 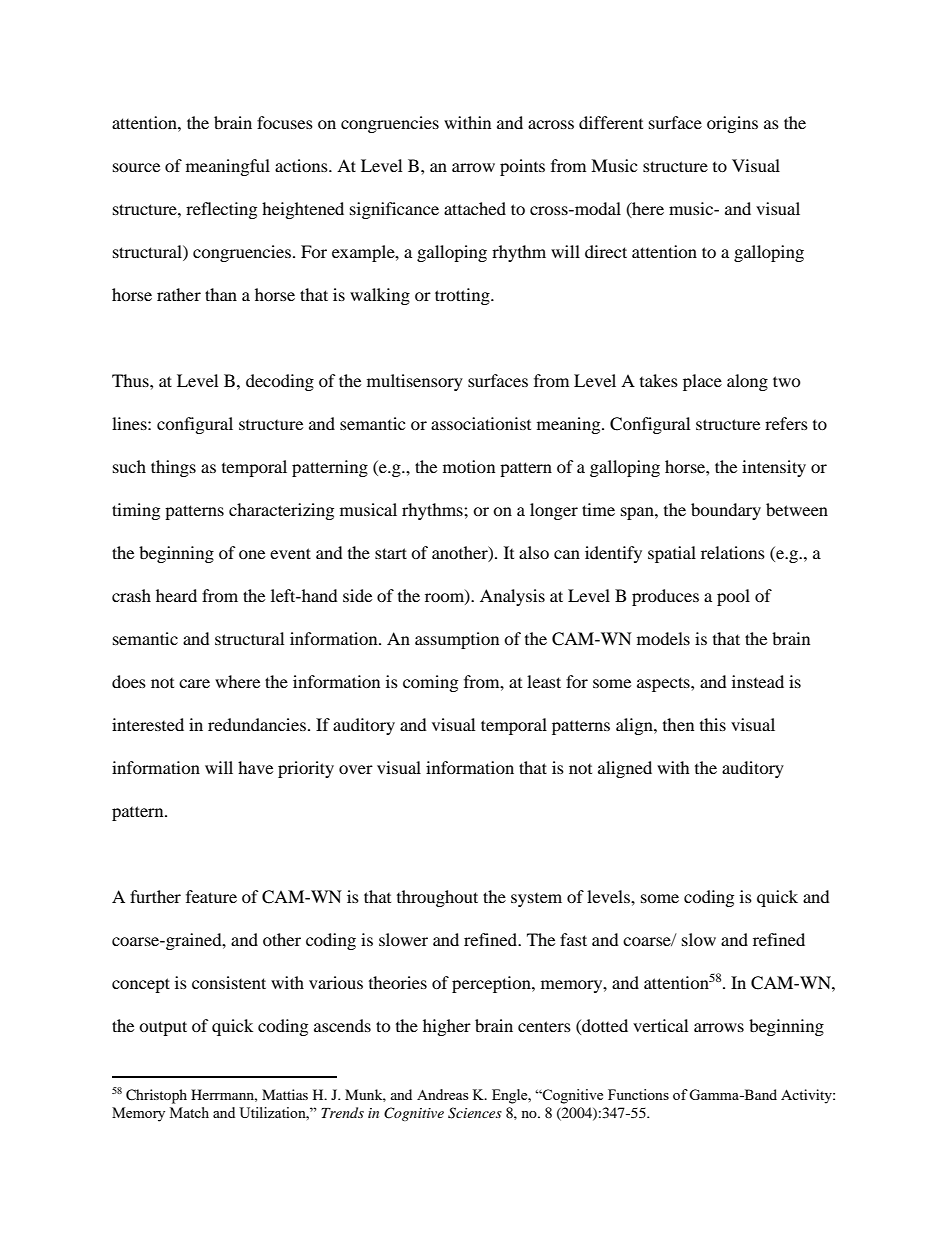 I want to click on assumption, so click(x=457, y=640).
